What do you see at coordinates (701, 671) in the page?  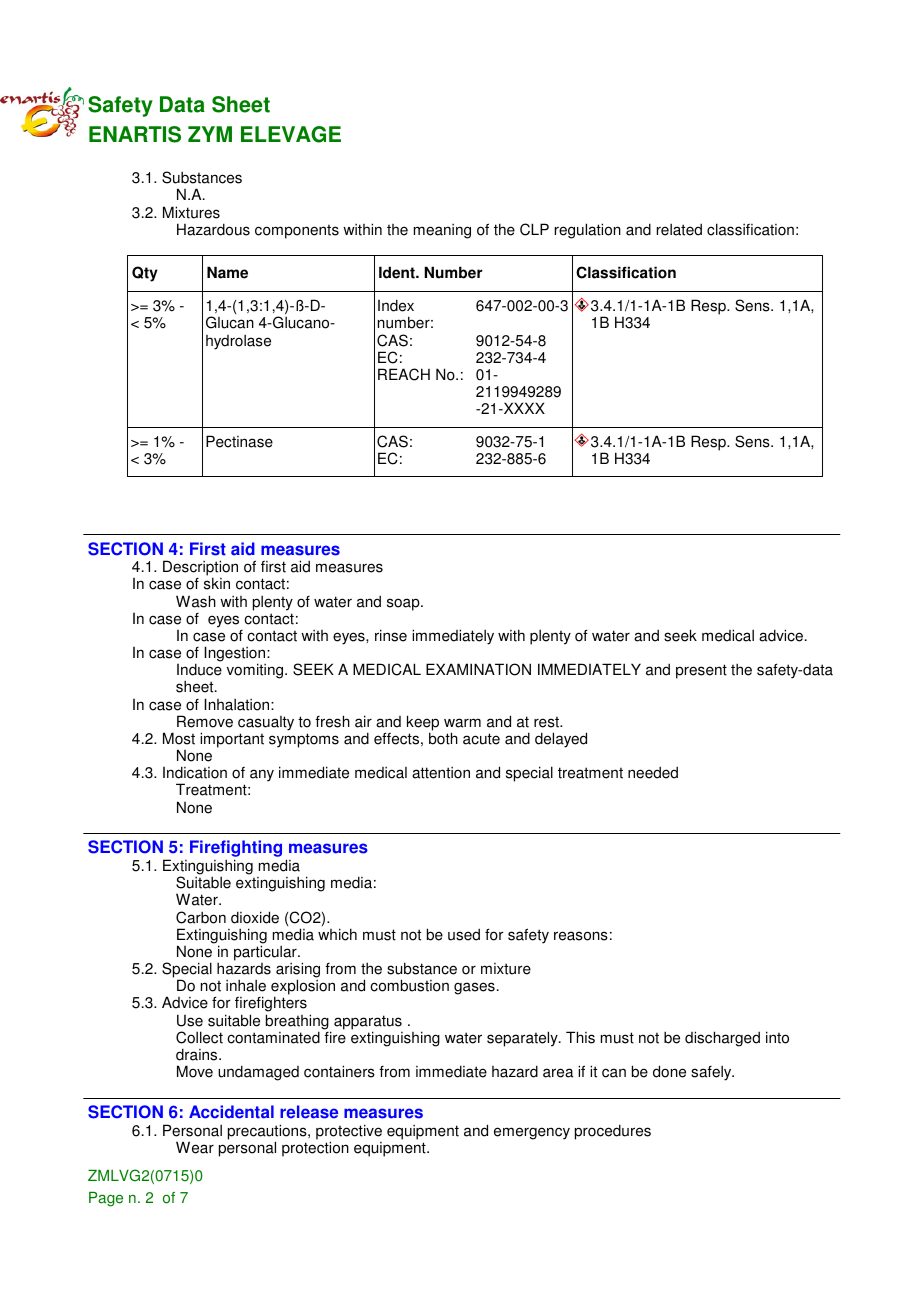 I see `present` at bounding box center [701, 671].
